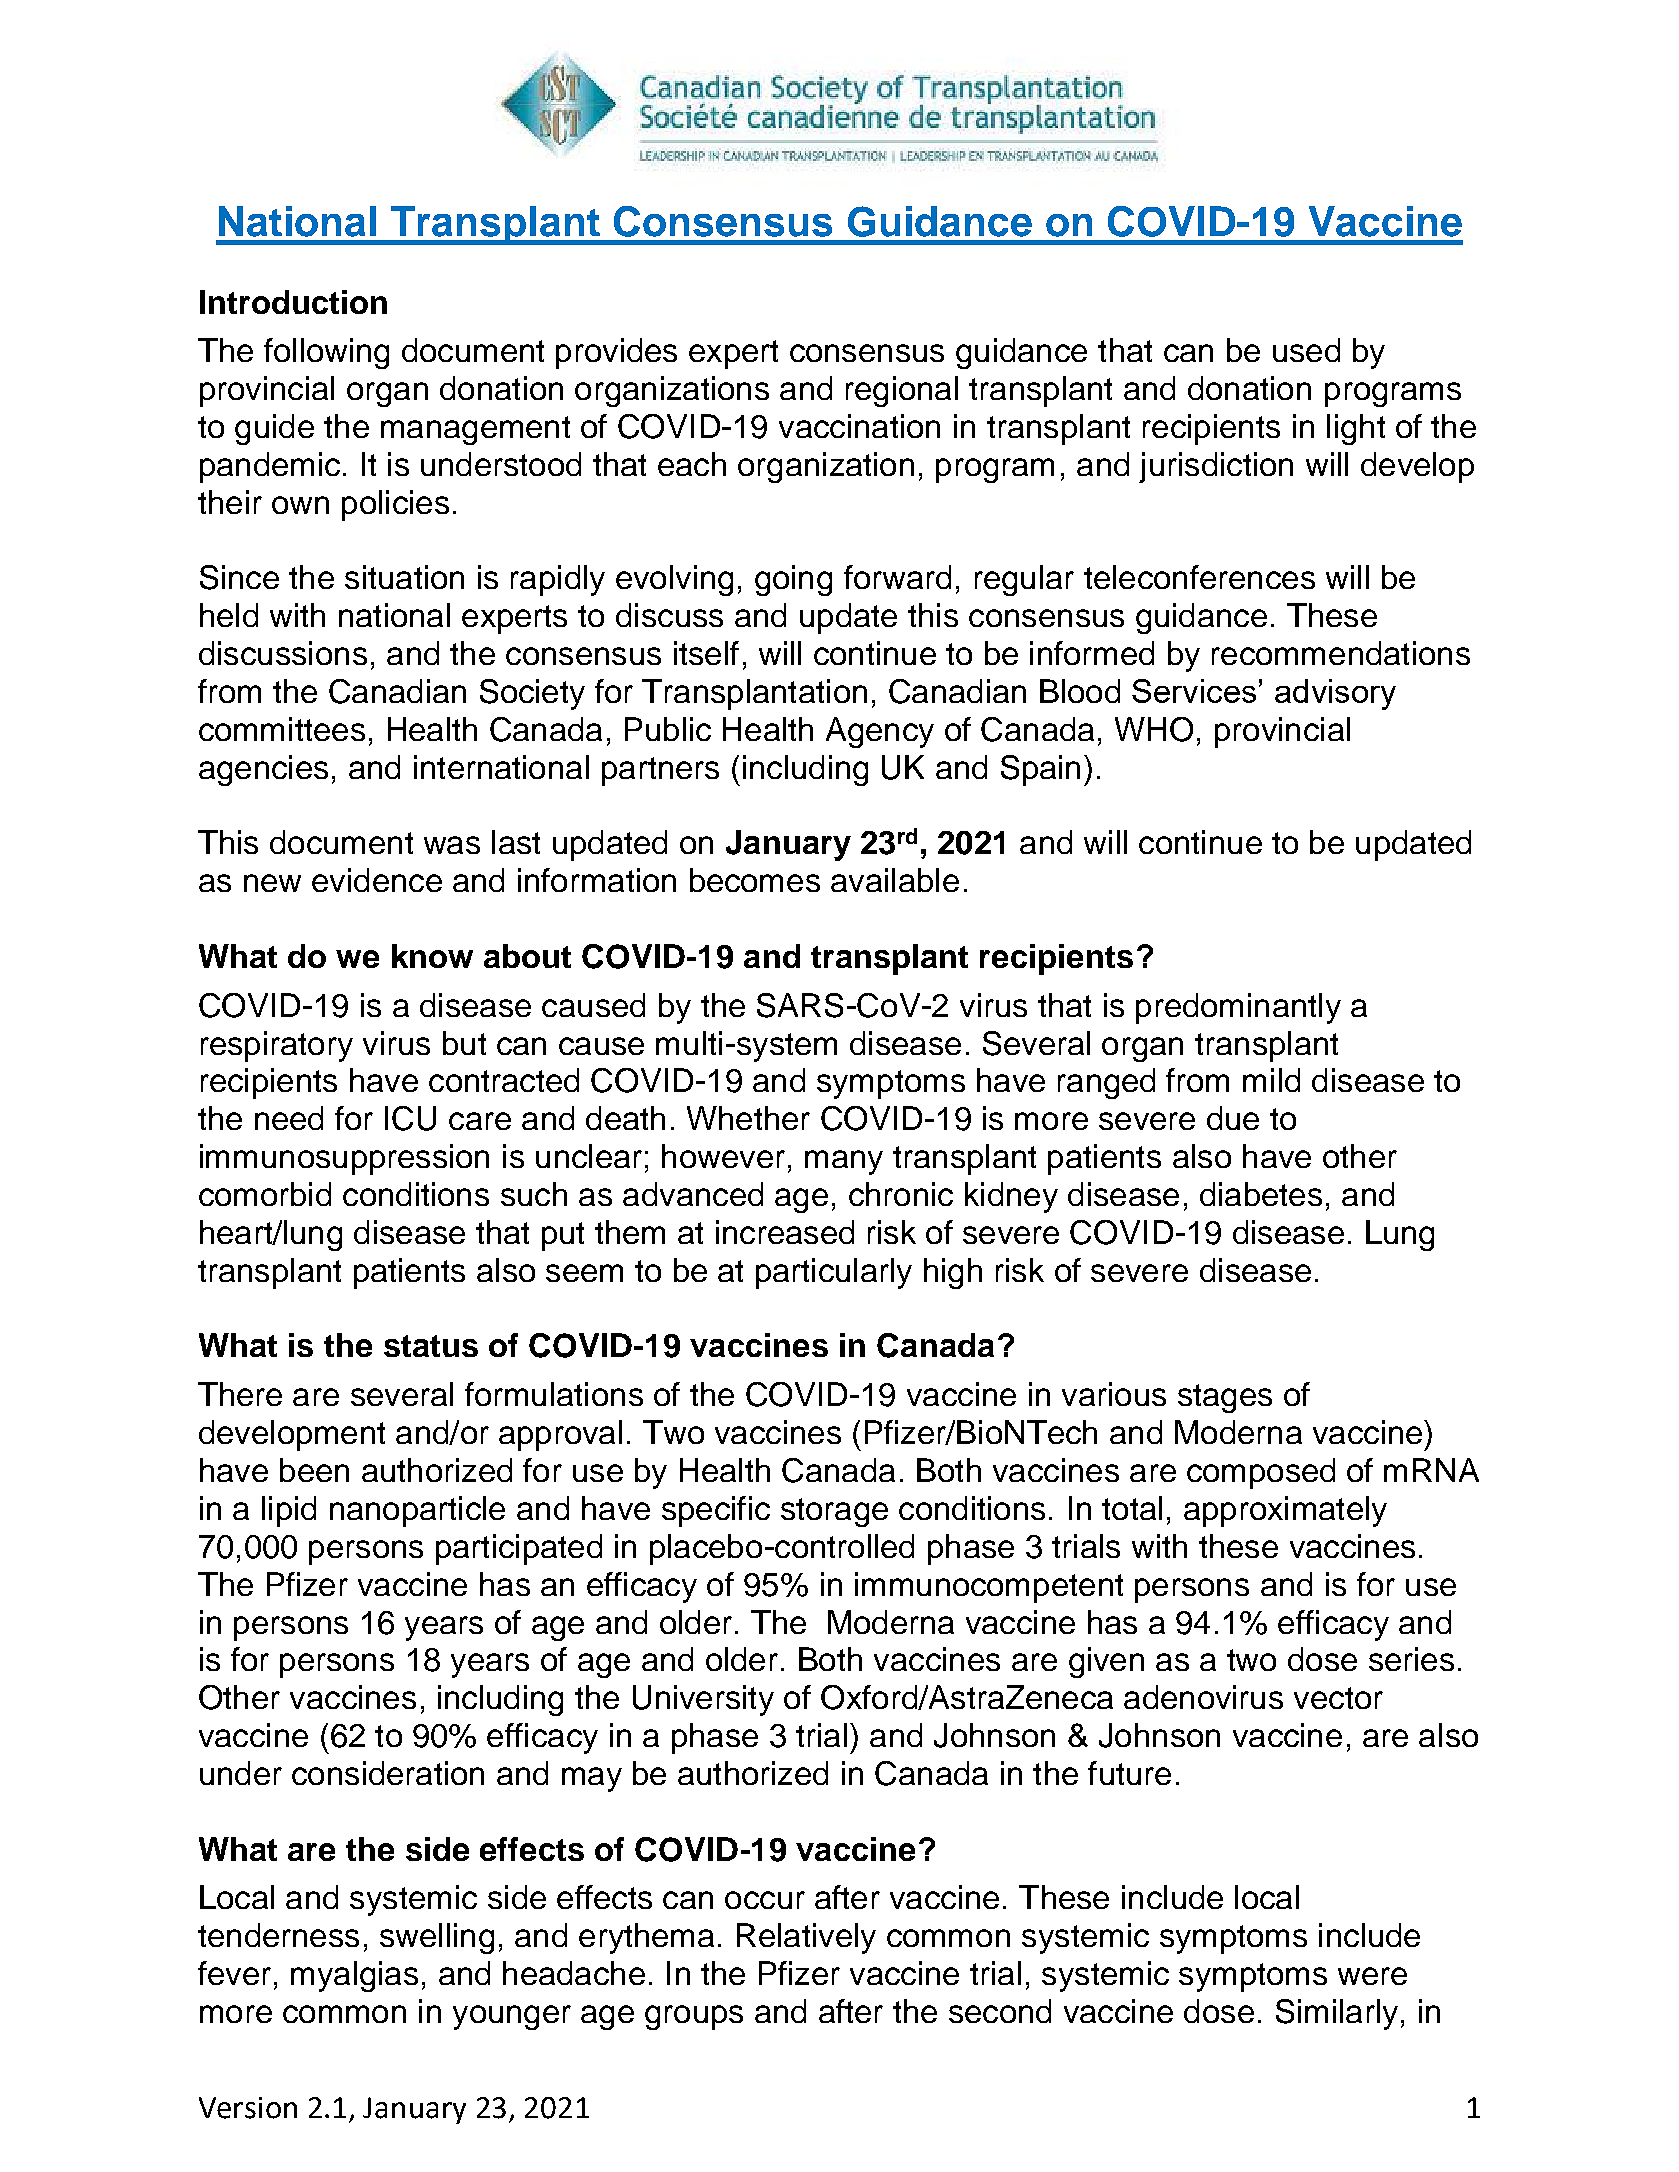 This image has height=2172, width=1679. Describe the element at coordinates (834, 1512) in the image. I see `storage` at that location.
